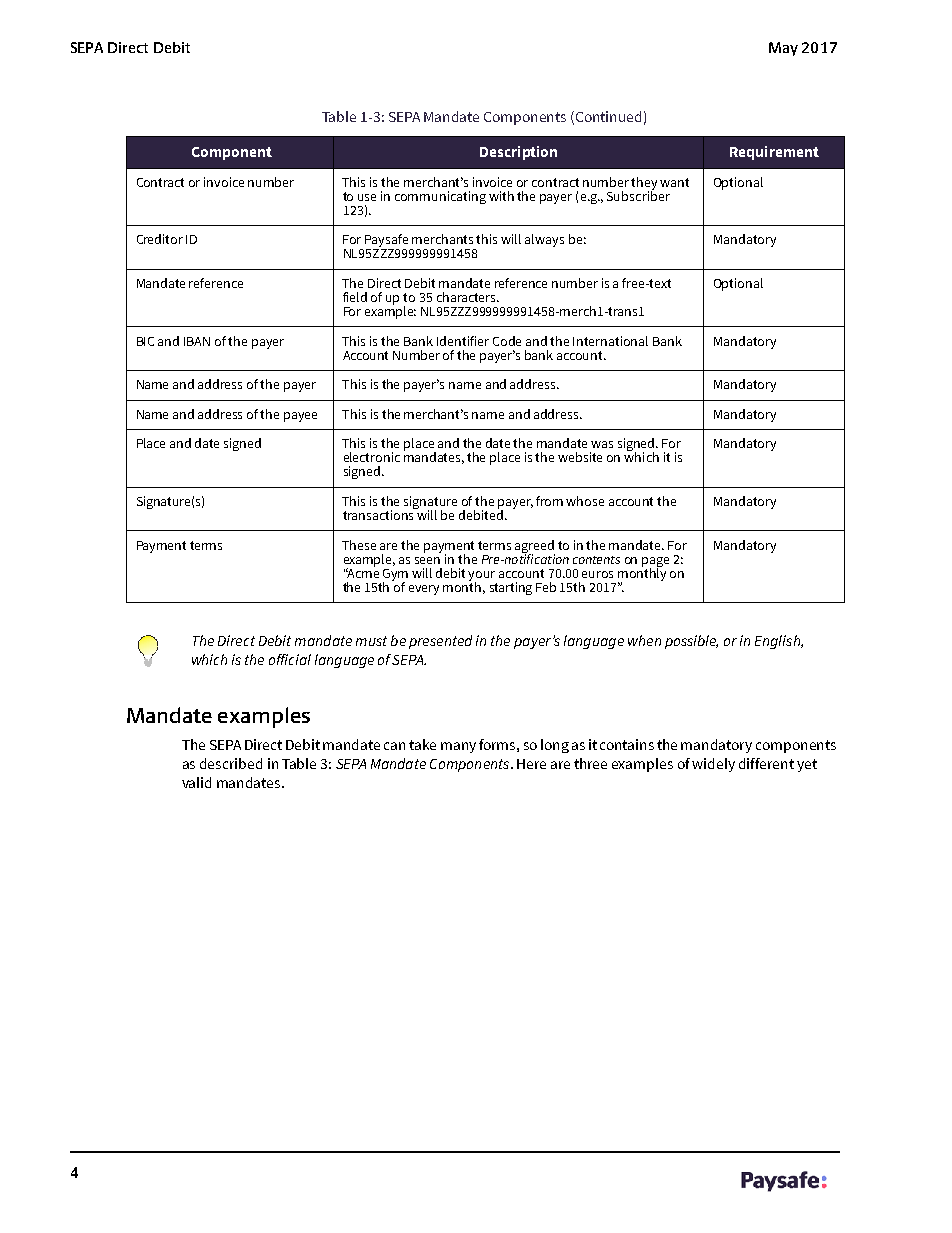 Image resolution: width=952 pixels, height=1233 pixels. Describe the element at coordinates (713, 765) in the screenshot. I see `widely` at that location.
